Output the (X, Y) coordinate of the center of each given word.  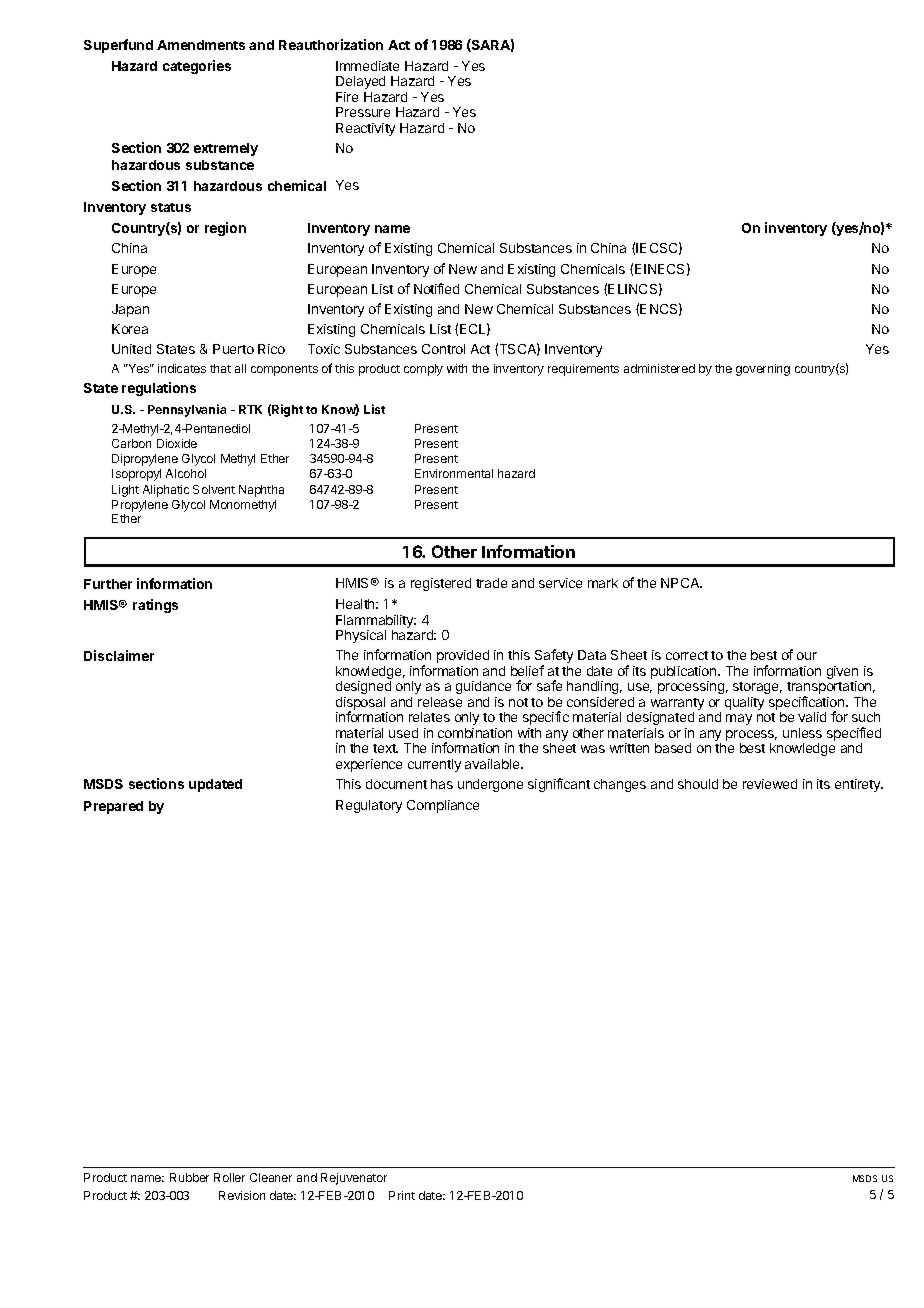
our (807, 656)
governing (763, 370)
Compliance (443, 806)
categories (197, 67)
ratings (155, 606)
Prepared (113, 807)
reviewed (770, 784)
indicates (182, 368)
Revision (242, 1195)
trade (491, 583)
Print (402, 1195)
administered (659, 368)
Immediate (367, 66)
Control (443, 349)
